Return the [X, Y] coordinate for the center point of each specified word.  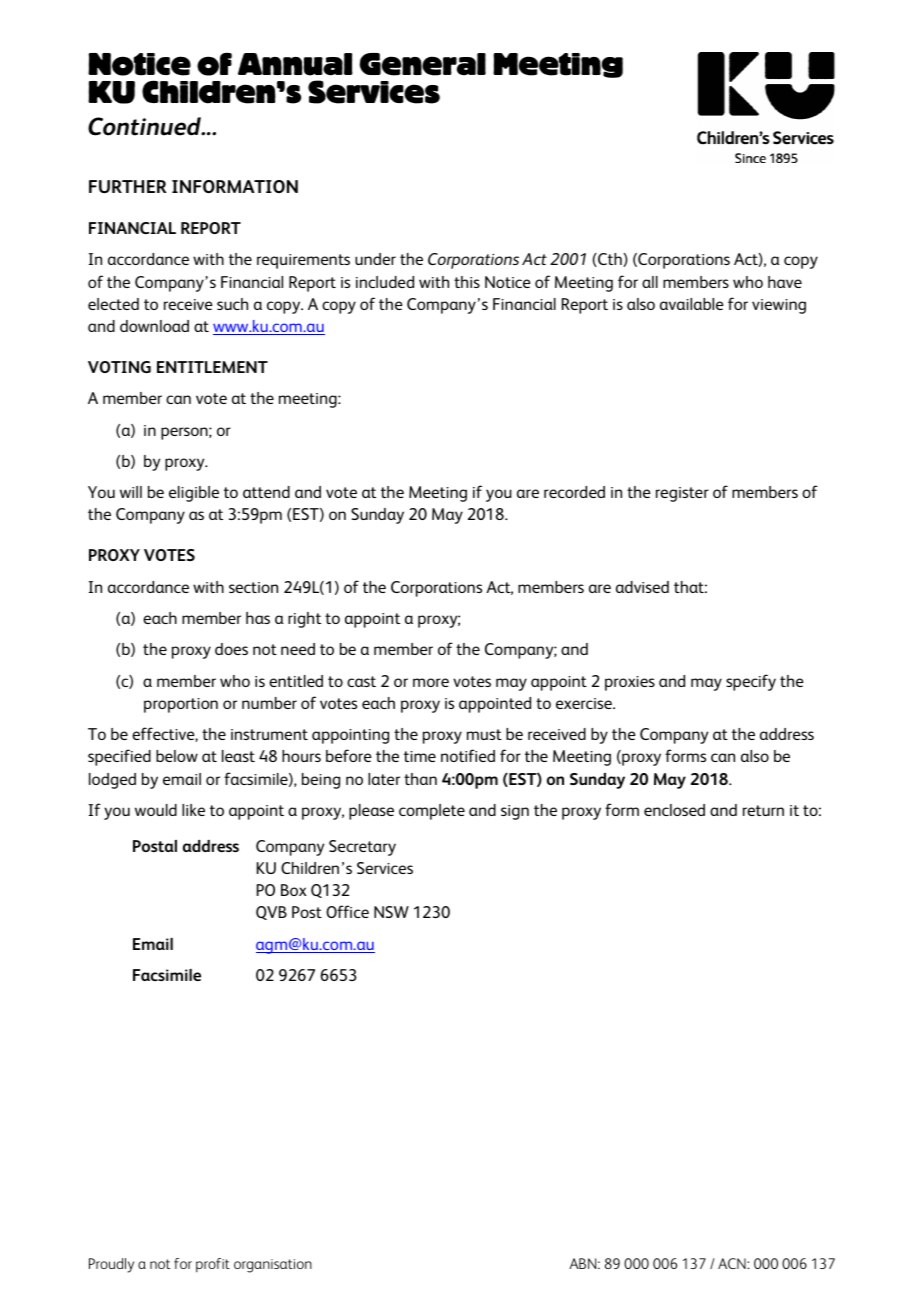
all [650, 282]
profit [213, 1265]
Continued [145, 126]
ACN [733, 1263]
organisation [273, 1266]
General [423, 64]
